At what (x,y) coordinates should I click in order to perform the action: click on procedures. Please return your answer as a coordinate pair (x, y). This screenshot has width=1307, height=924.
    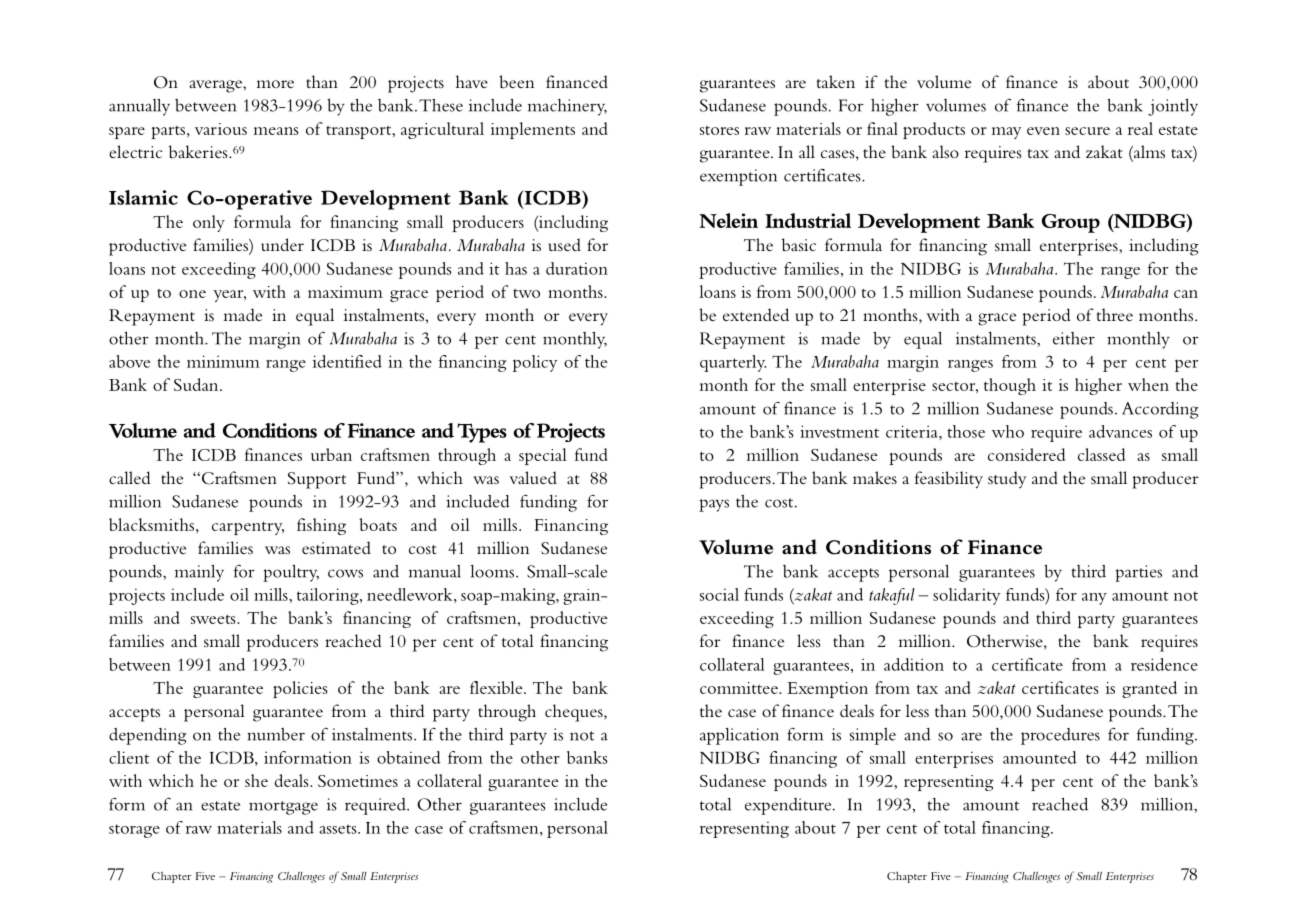
    Looking at the image, I should click on (1060, 736).
